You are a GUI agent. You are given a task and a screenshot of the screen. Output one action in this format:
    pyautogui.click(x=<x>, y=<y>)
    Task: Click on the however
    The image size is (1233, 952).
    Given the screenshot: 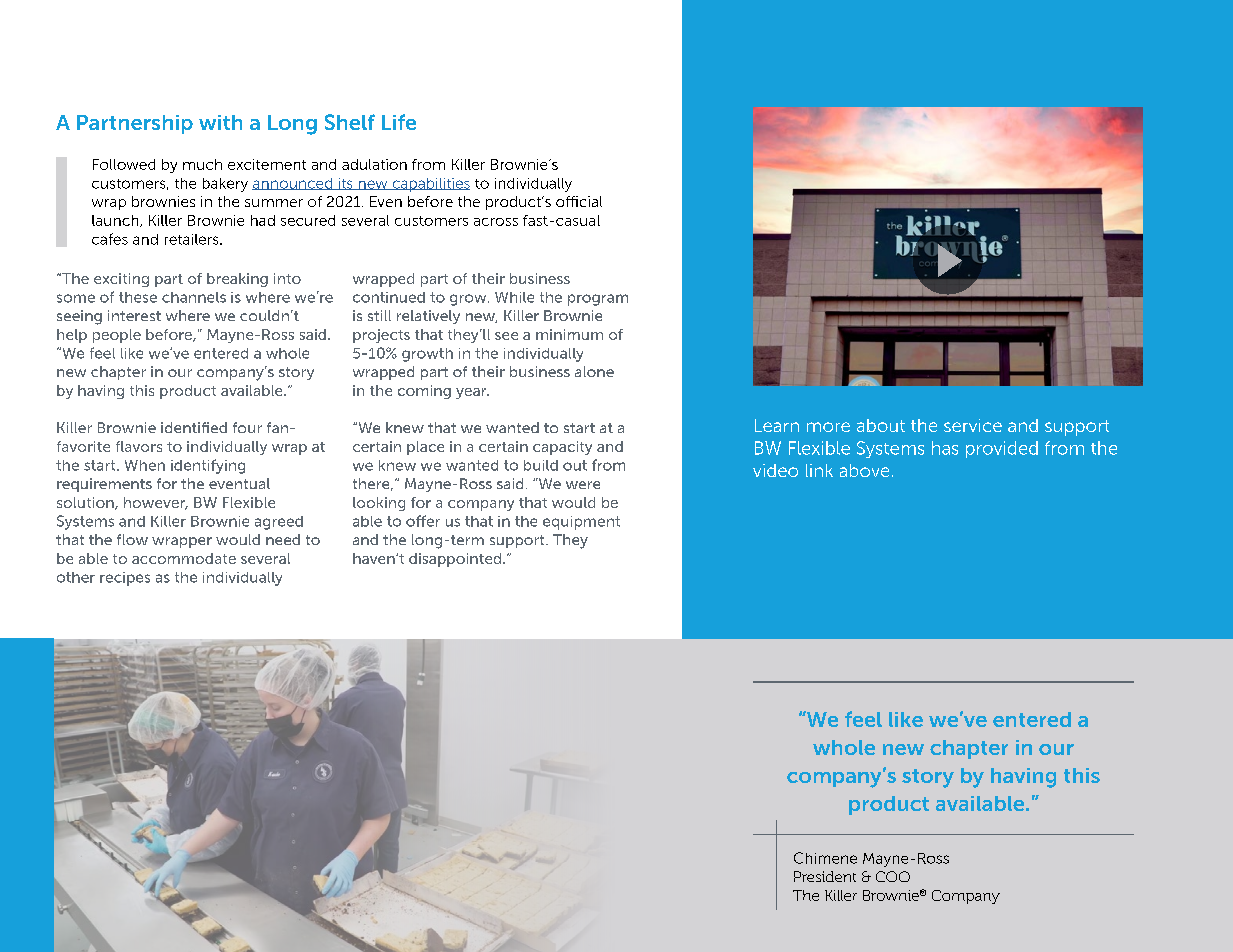 What is the action you would take?
    pyautogui.click(x=156, y=503)
